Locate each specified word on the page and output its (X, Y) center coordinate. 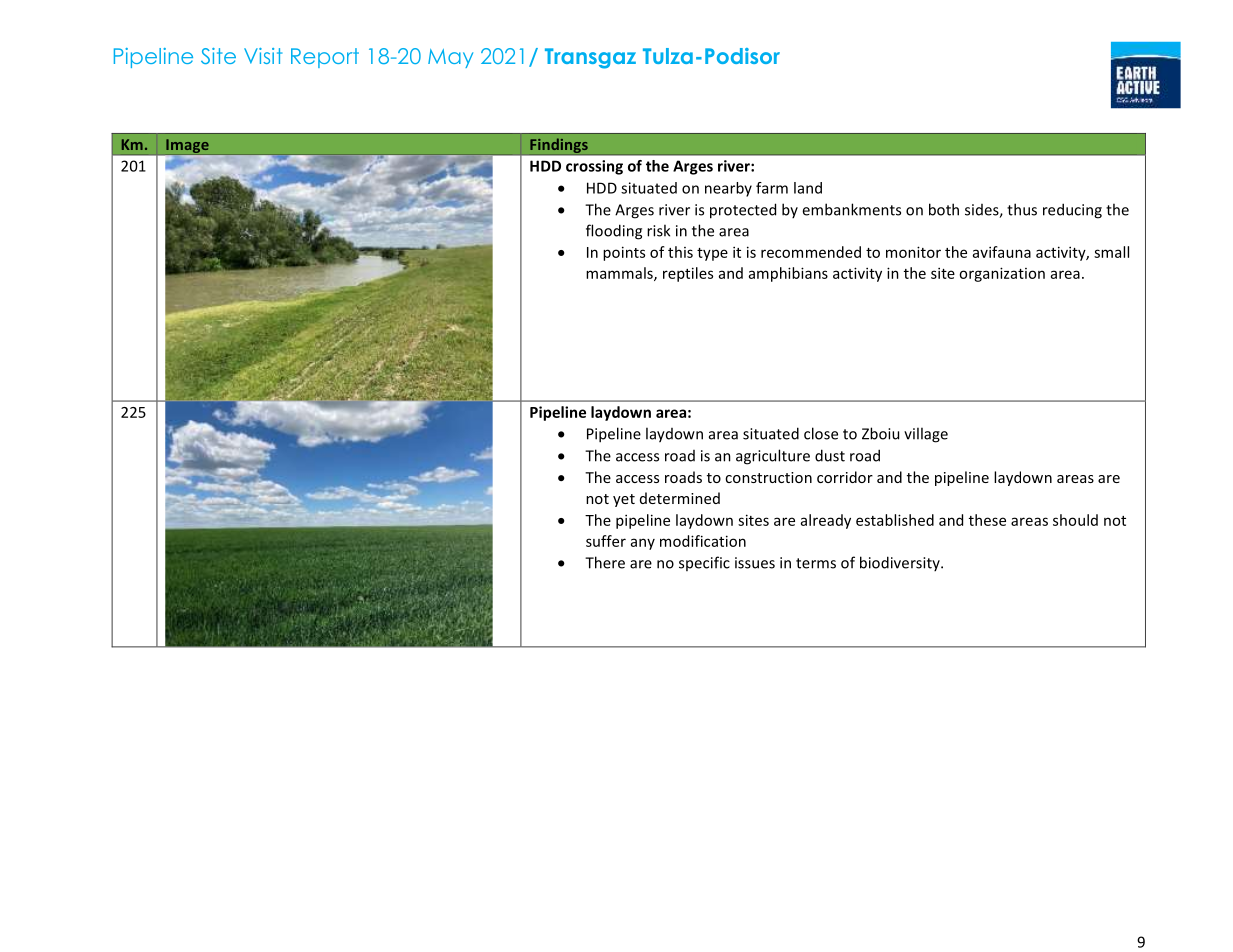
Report (325, 58)
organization (1002, 274)
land (808, 188)
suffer (606, 541)
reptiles (688, 274)
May (450, 58)
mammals (620, 274)
